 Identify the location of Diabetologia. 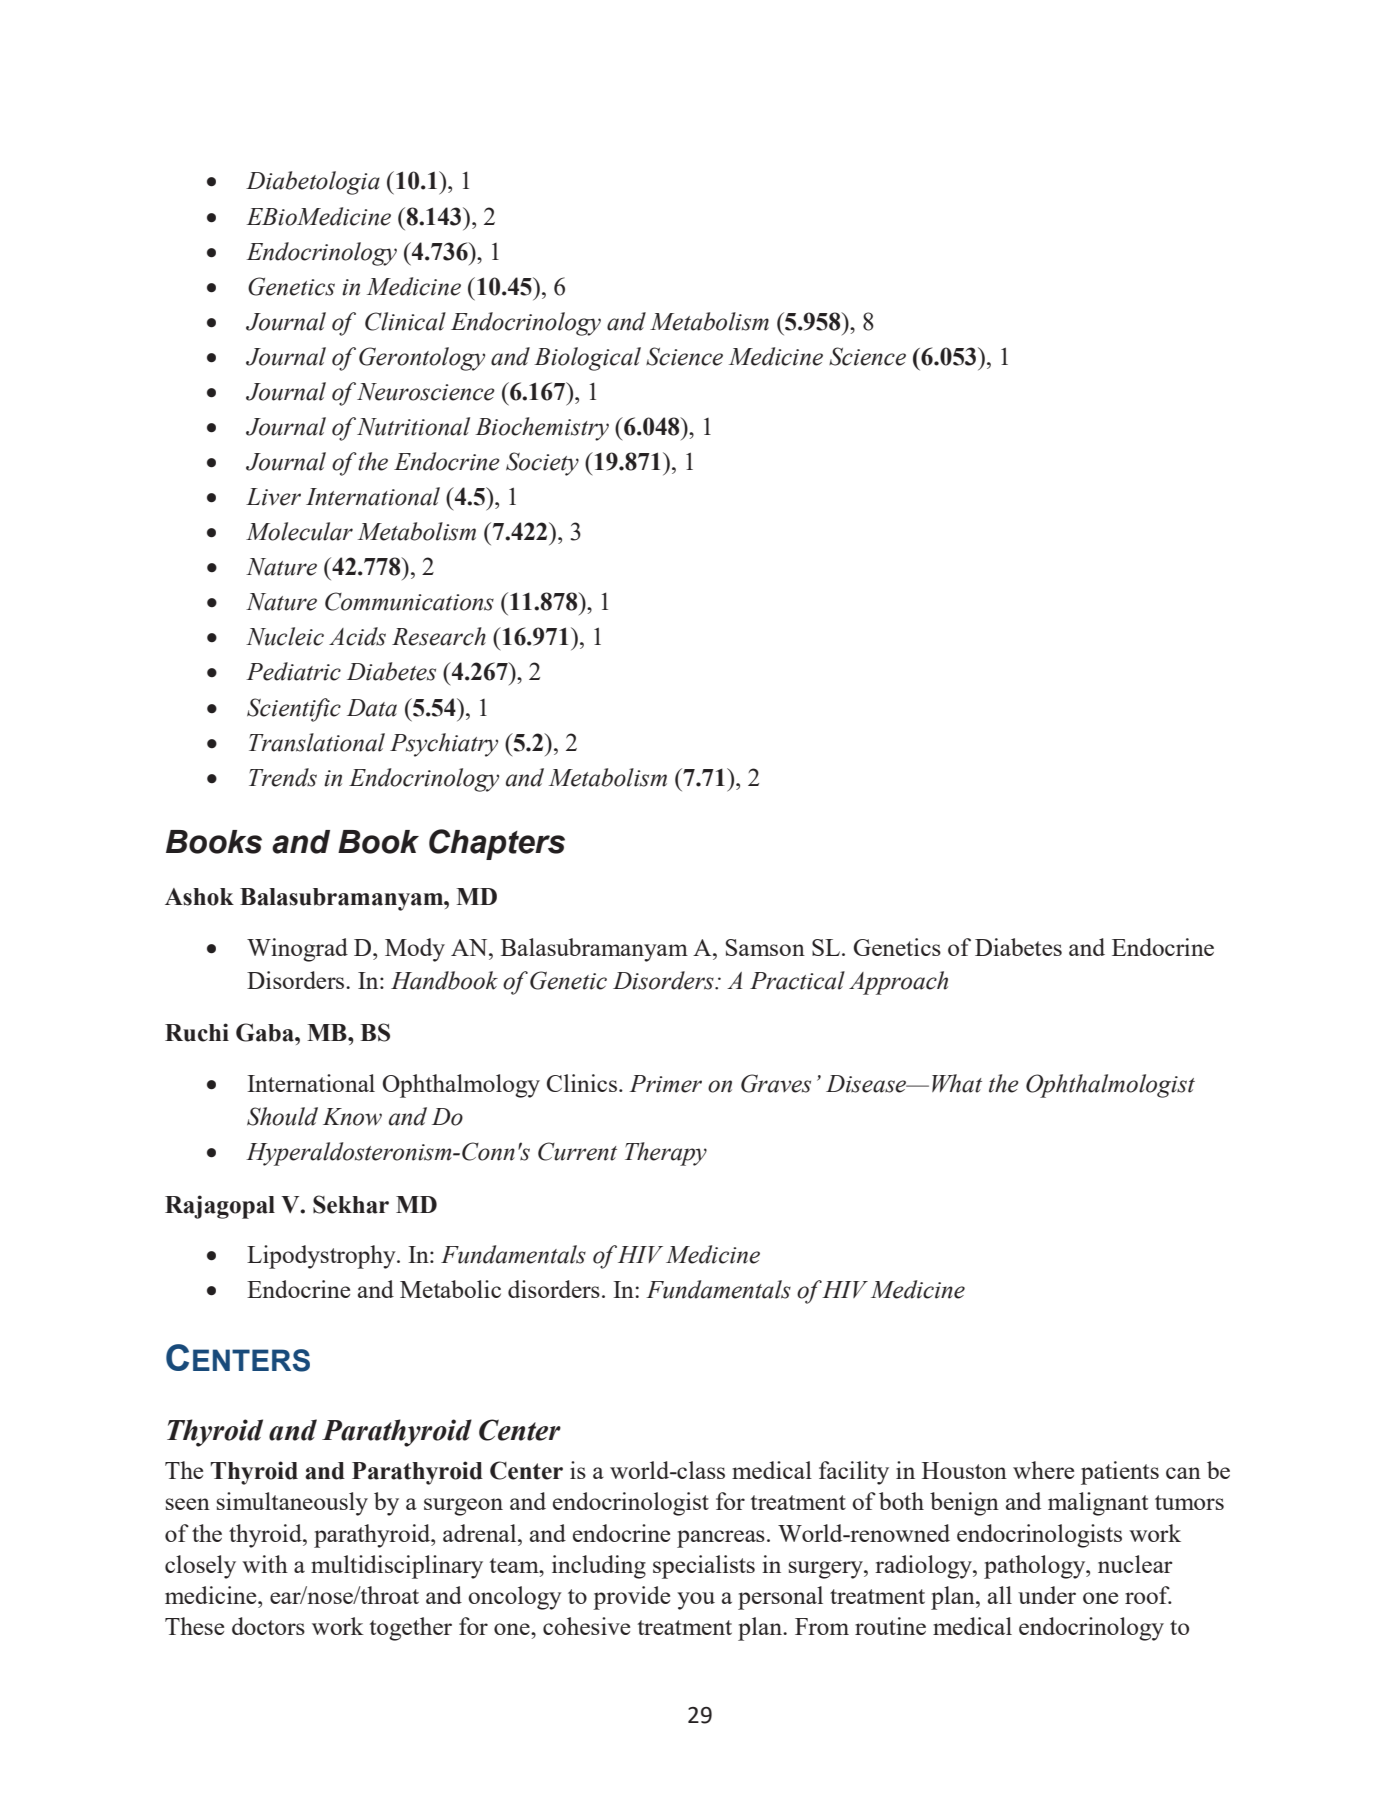
(313, 183).
